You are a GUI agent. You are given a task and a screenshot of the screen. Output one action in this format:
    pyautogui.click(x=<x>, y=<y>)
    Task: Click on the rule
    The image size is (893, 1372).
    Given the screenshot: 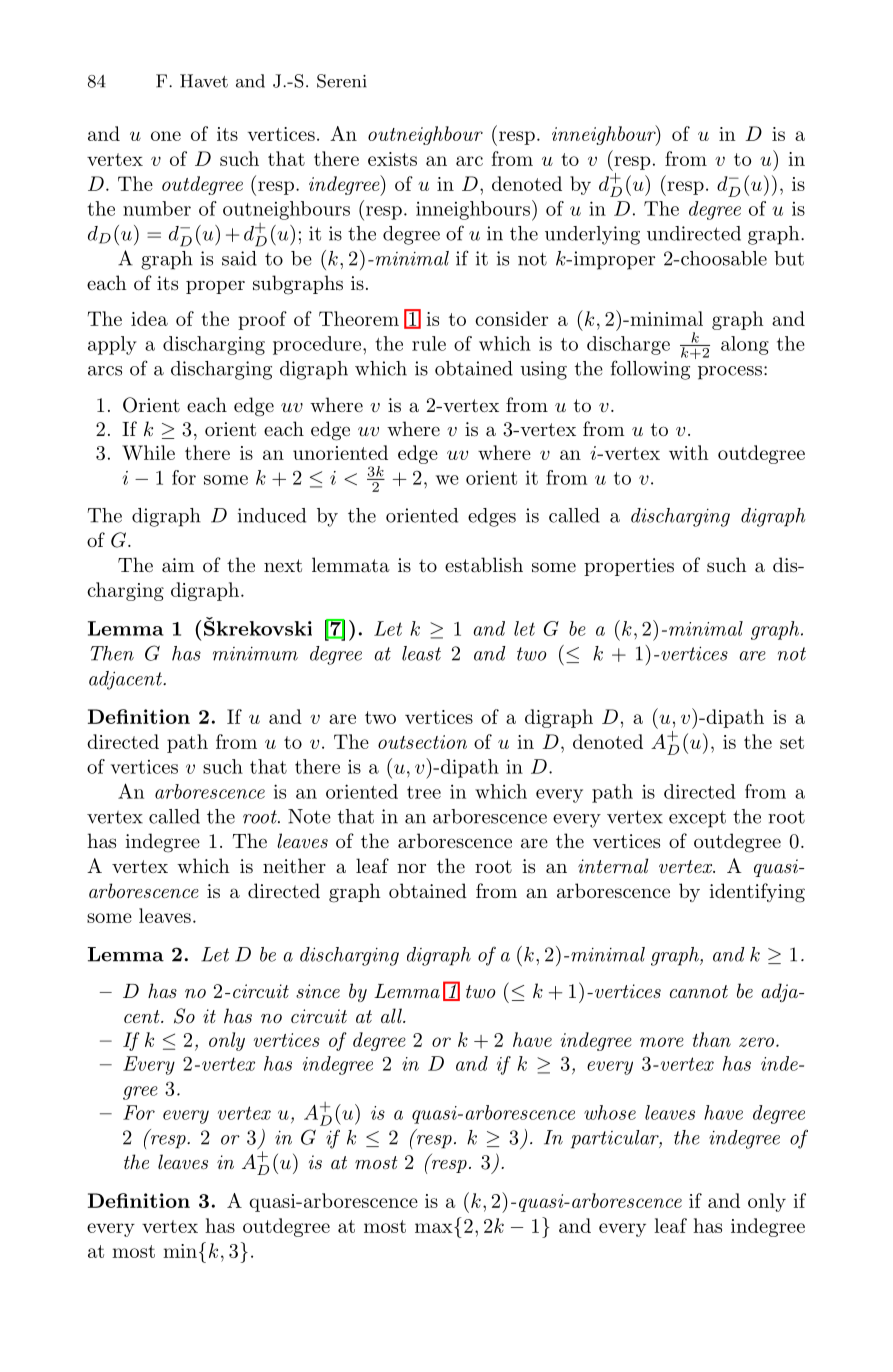 What is the action you would take?
    pyautogui.click(x=429, y=343)
